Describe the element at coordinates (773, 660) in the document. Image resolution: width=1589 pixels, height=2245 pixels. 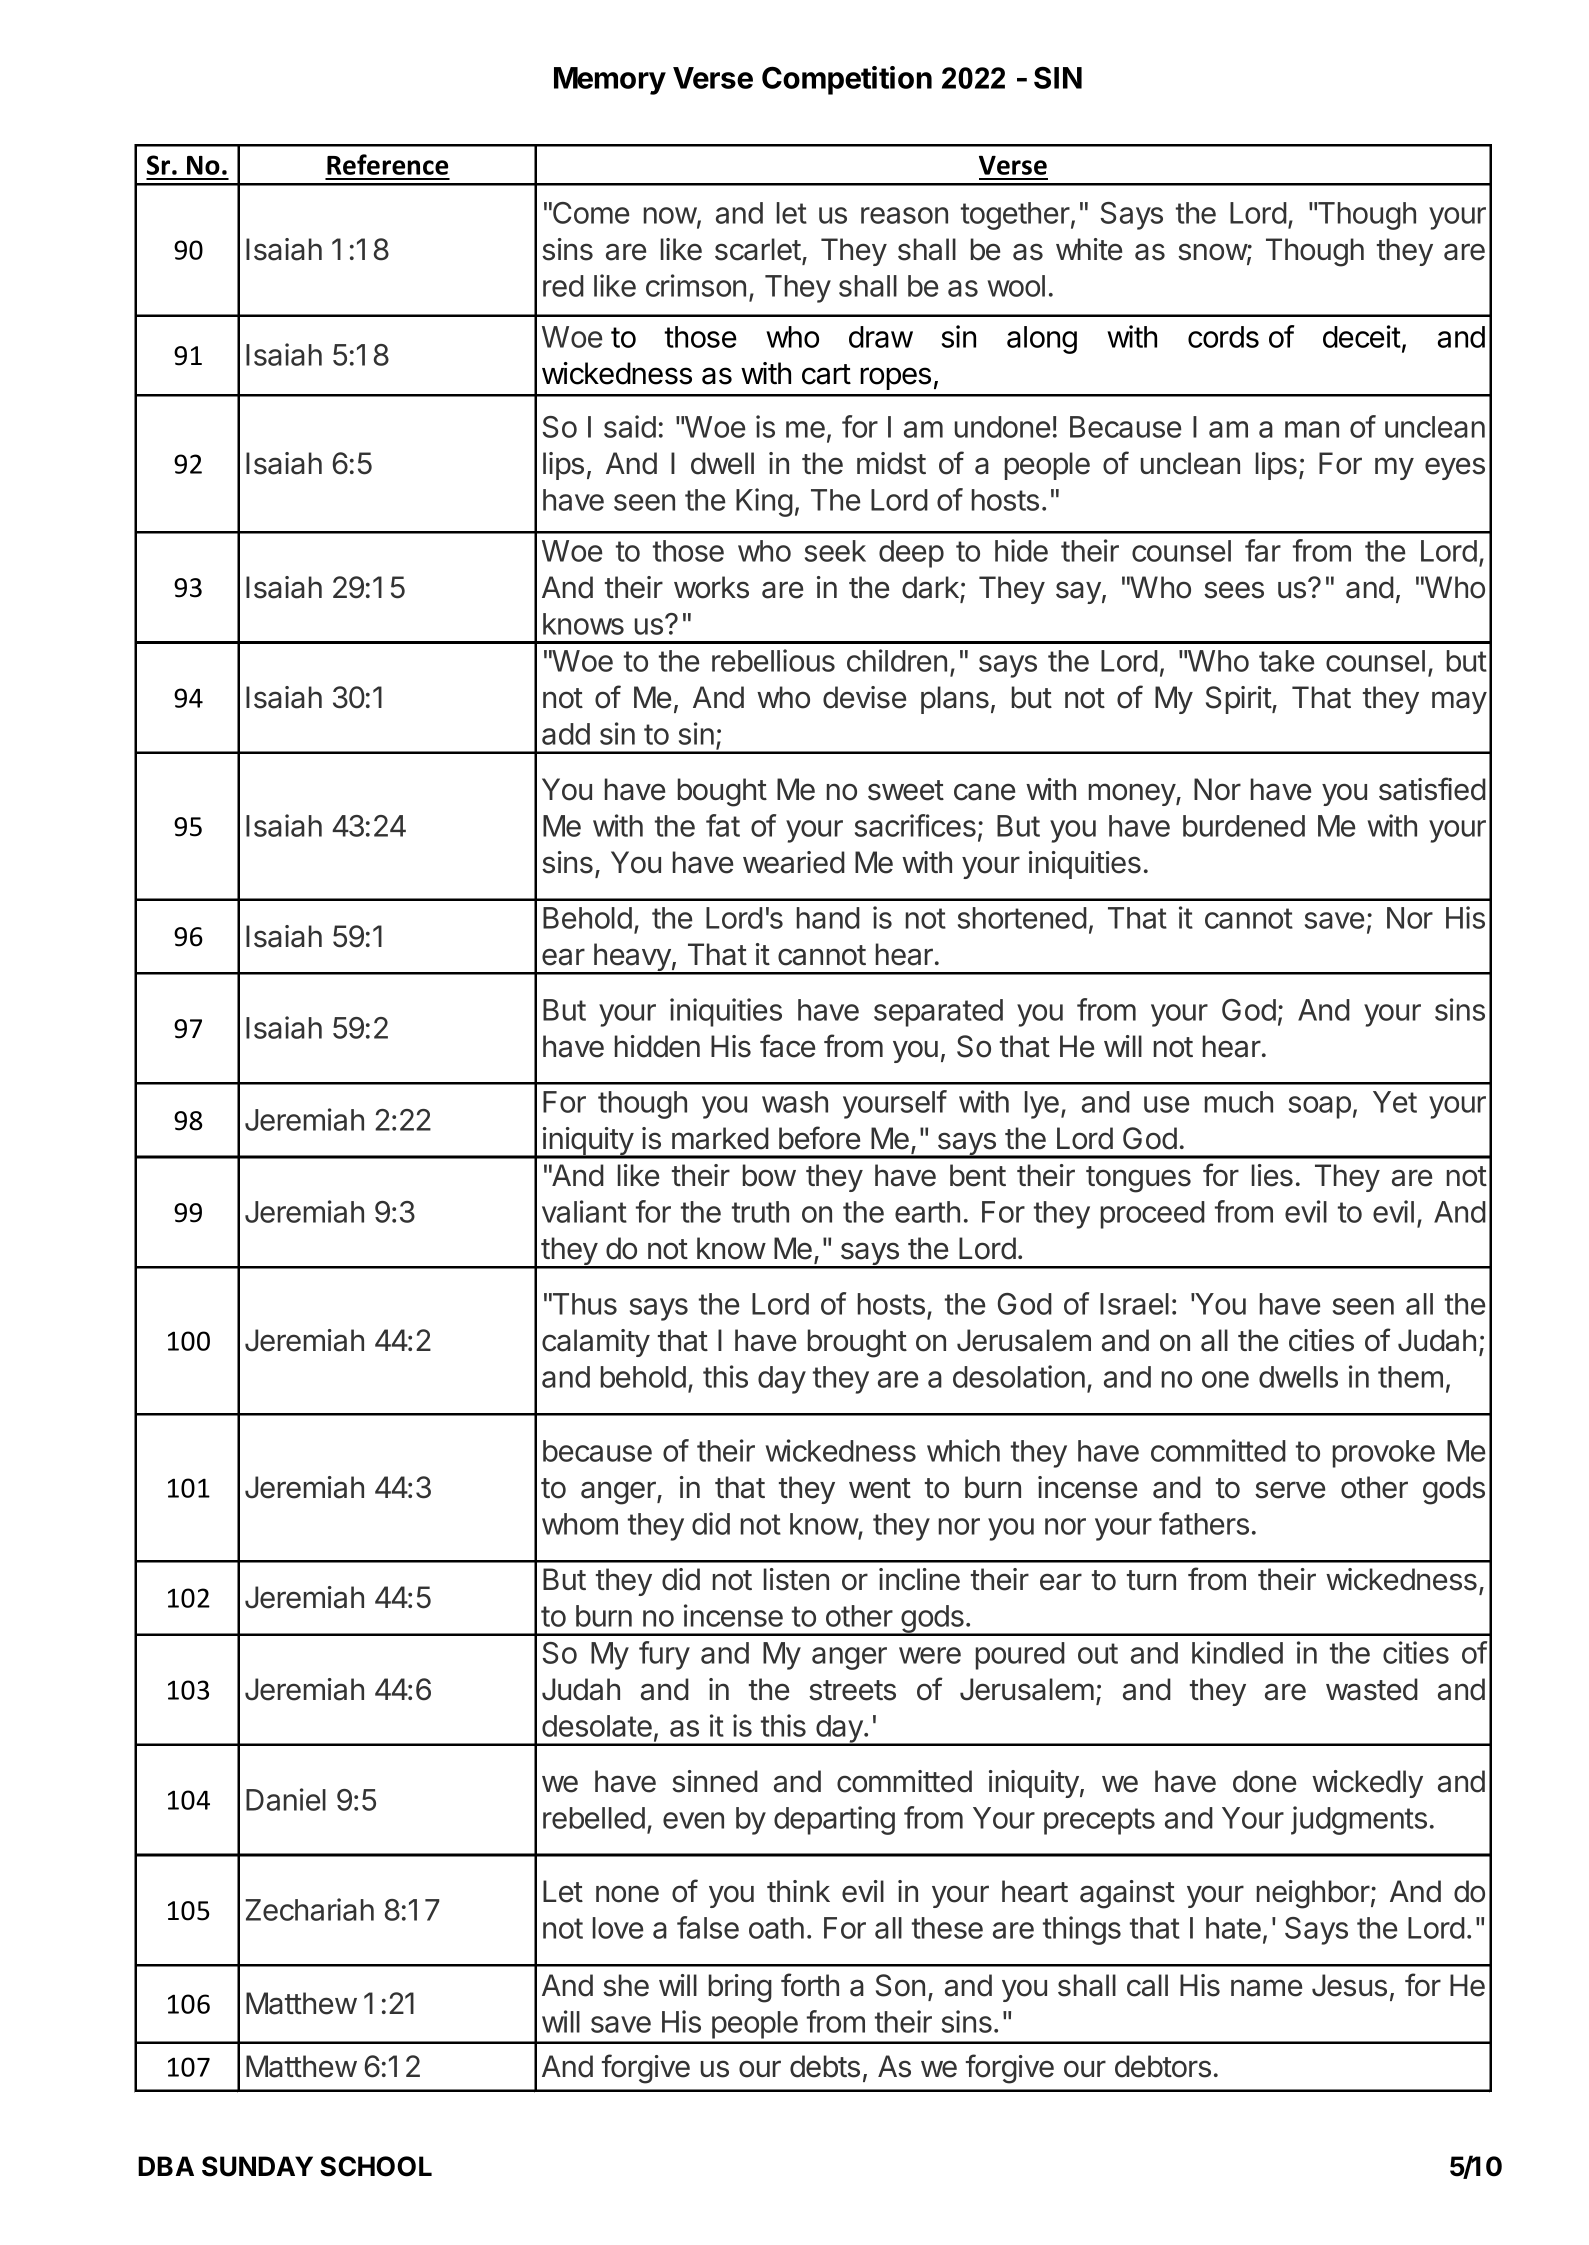
I see `rebellious` at that location.
